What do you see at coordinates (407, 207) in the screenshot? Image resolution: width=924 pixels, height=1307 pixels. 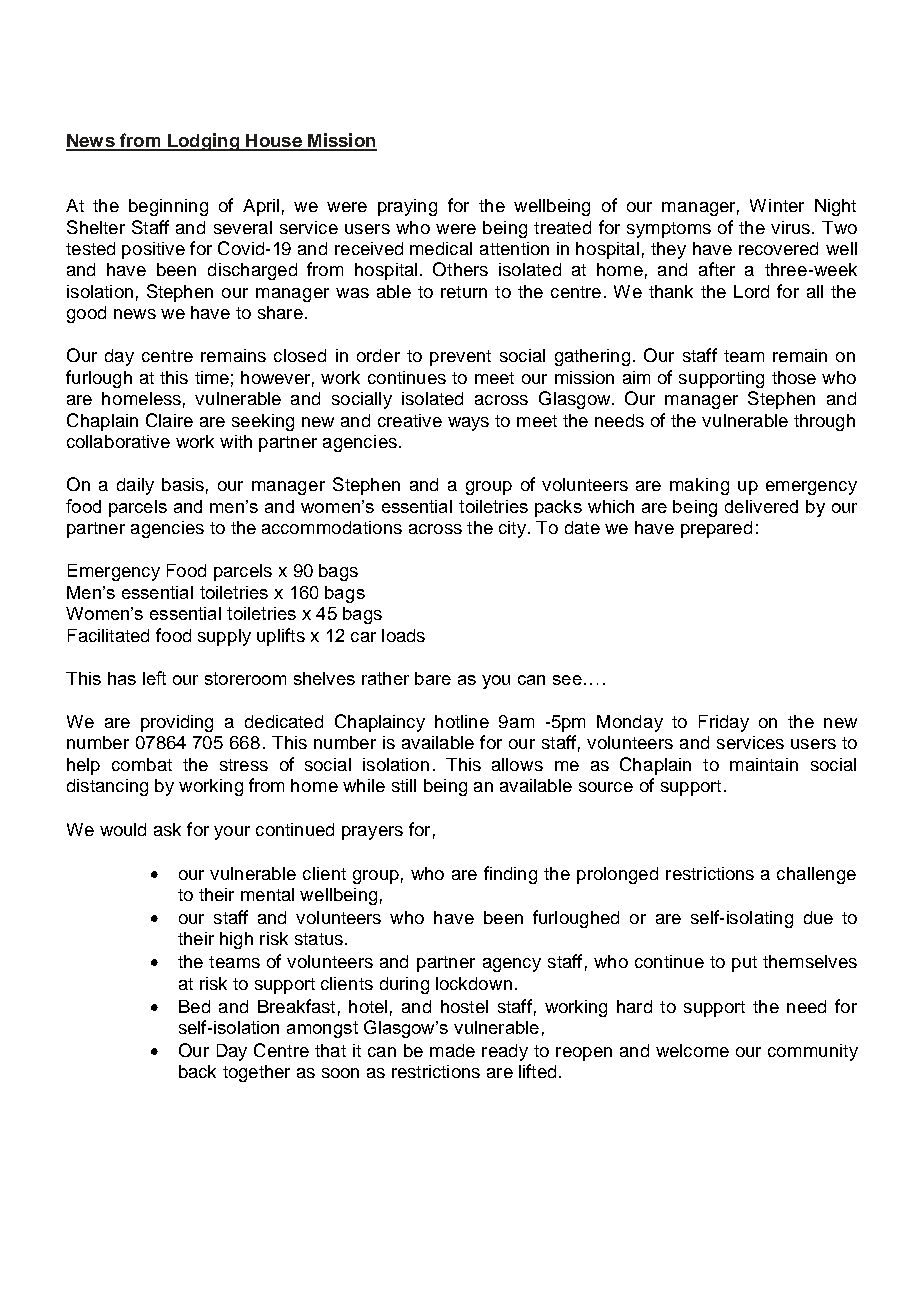 I see `praying` at bounding box center [407, 207].
